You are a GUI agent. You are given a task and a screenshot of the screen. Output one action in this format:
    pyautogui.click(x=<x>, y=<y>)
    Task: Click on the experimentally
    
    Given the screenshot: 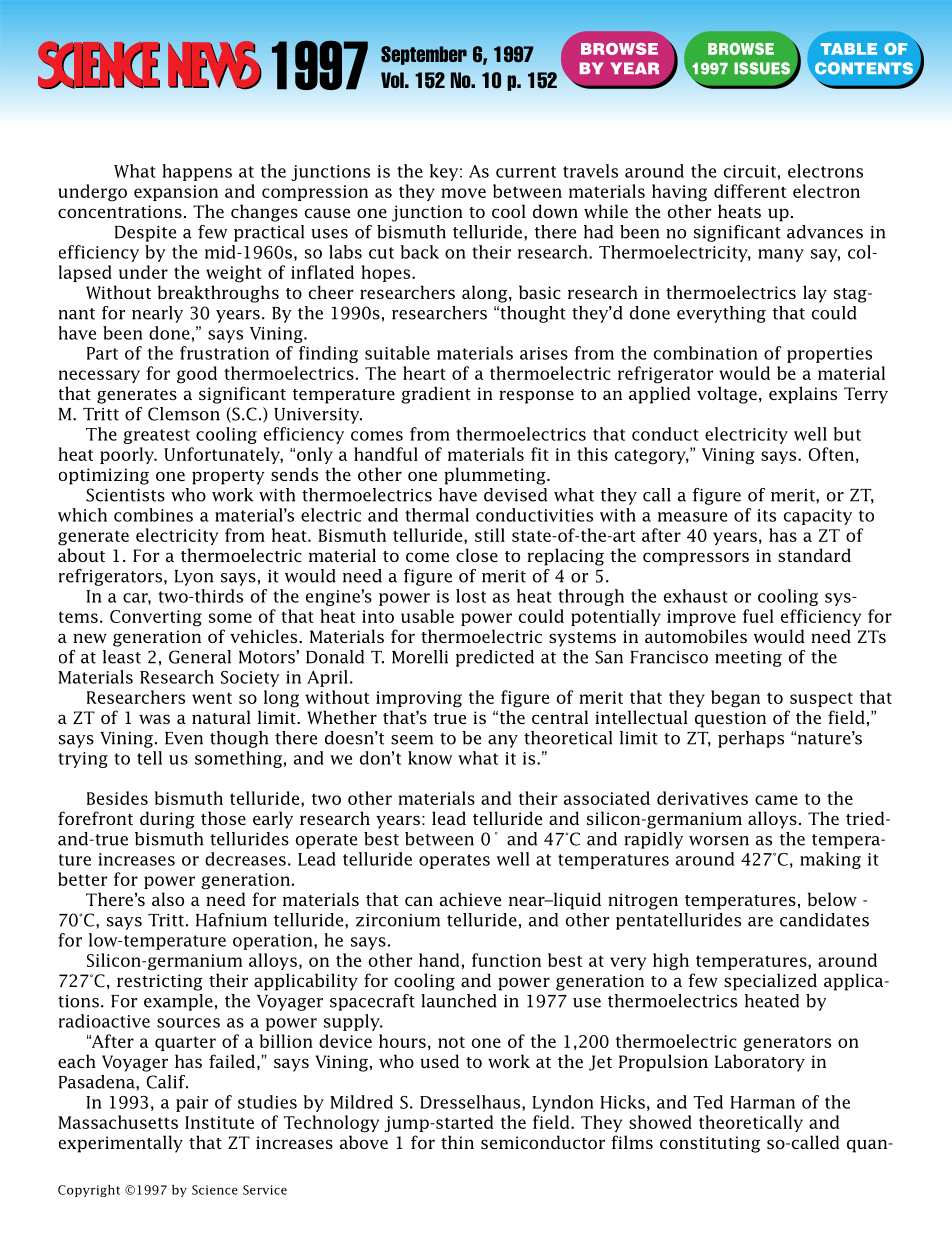 What is the action you would take?
    pyautogui.click(x=121, y=1144)
